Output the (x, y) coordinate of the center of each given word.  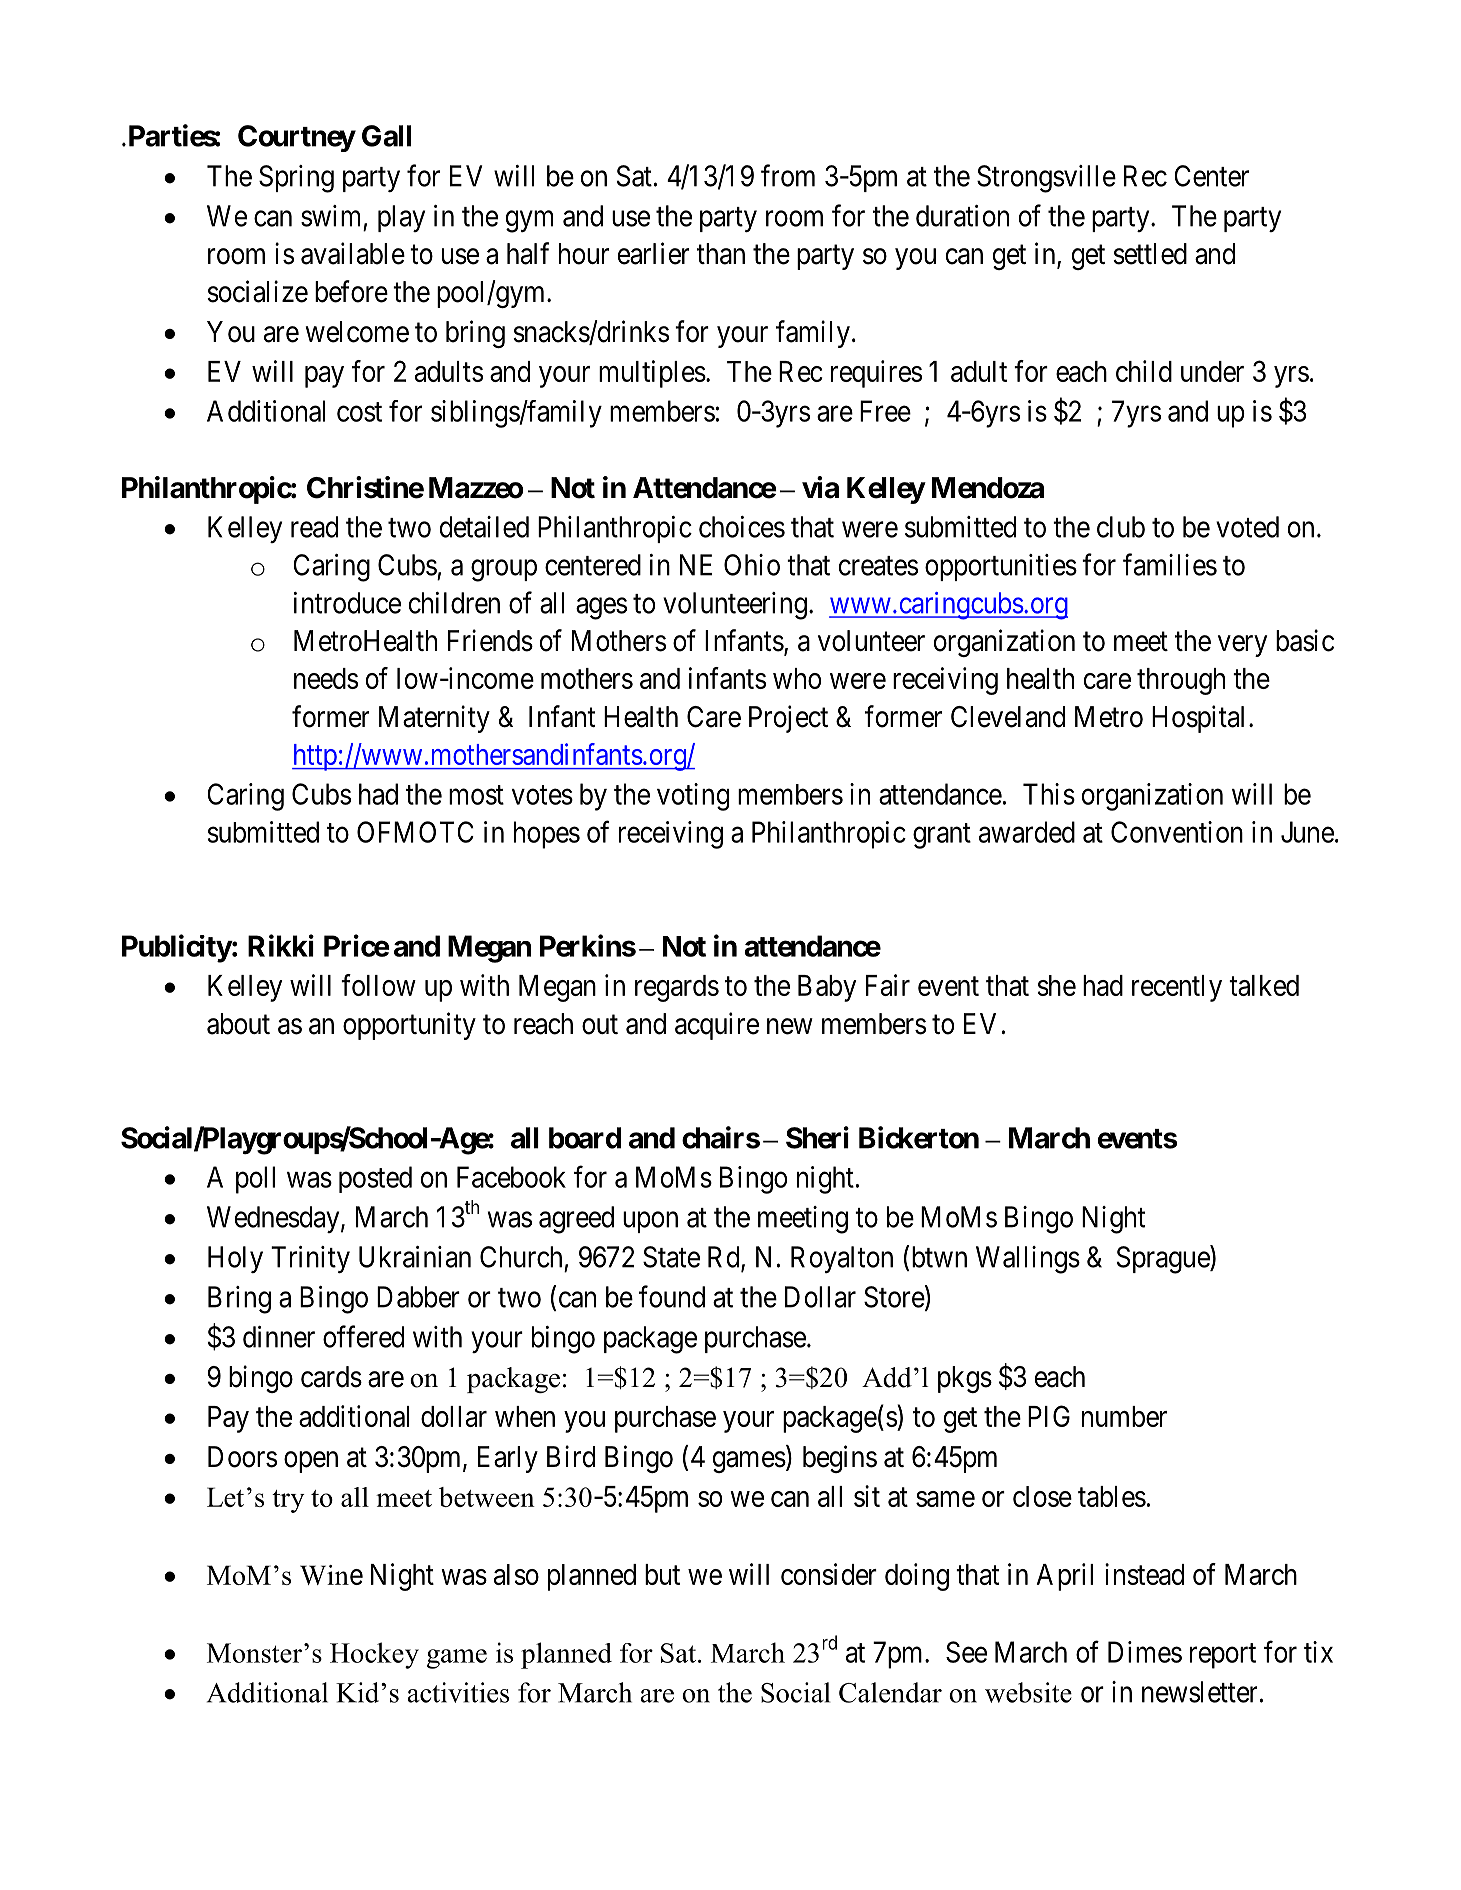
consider (829, 1574)
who (797, 678)
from (788, 175)
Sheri (817, 1137)
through (1181, 681)
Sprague (1164, 1259)
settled (1150, 254)
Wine (331, 1575)
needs (326, 678)
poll (255, 1180)
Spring (296, 179)
